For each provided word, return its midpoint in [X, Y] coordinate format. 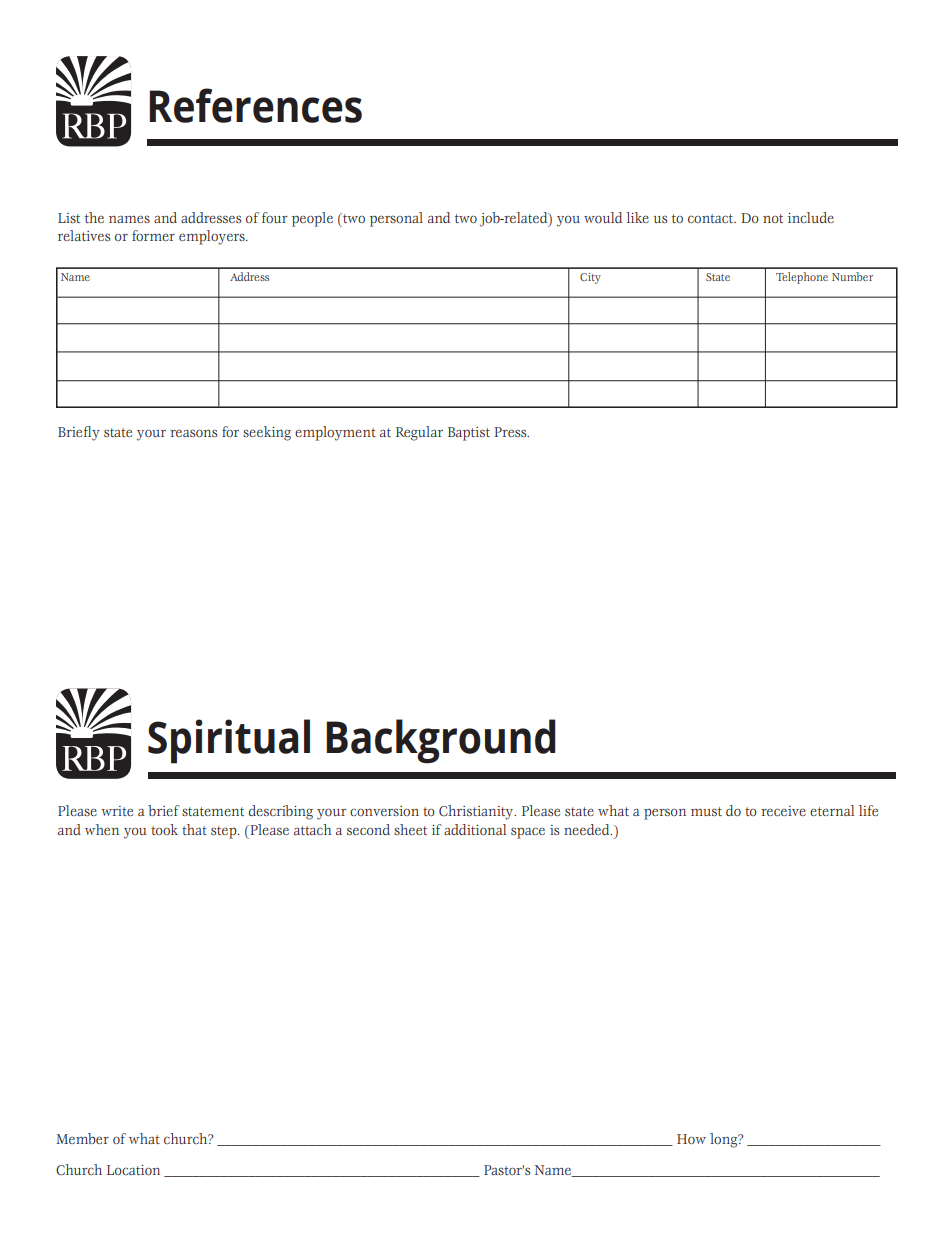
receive [783, 811]
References [255, 105]
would [603, 217]
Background [440, 741]
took [164, 829]
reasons [193, 433]
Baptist [469, 434]
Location [133, 1170]
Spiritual [229, 741]
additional [475, 829]
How [691, 1139]
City [590, 278]
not [773, 218]
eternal [832, 810]
